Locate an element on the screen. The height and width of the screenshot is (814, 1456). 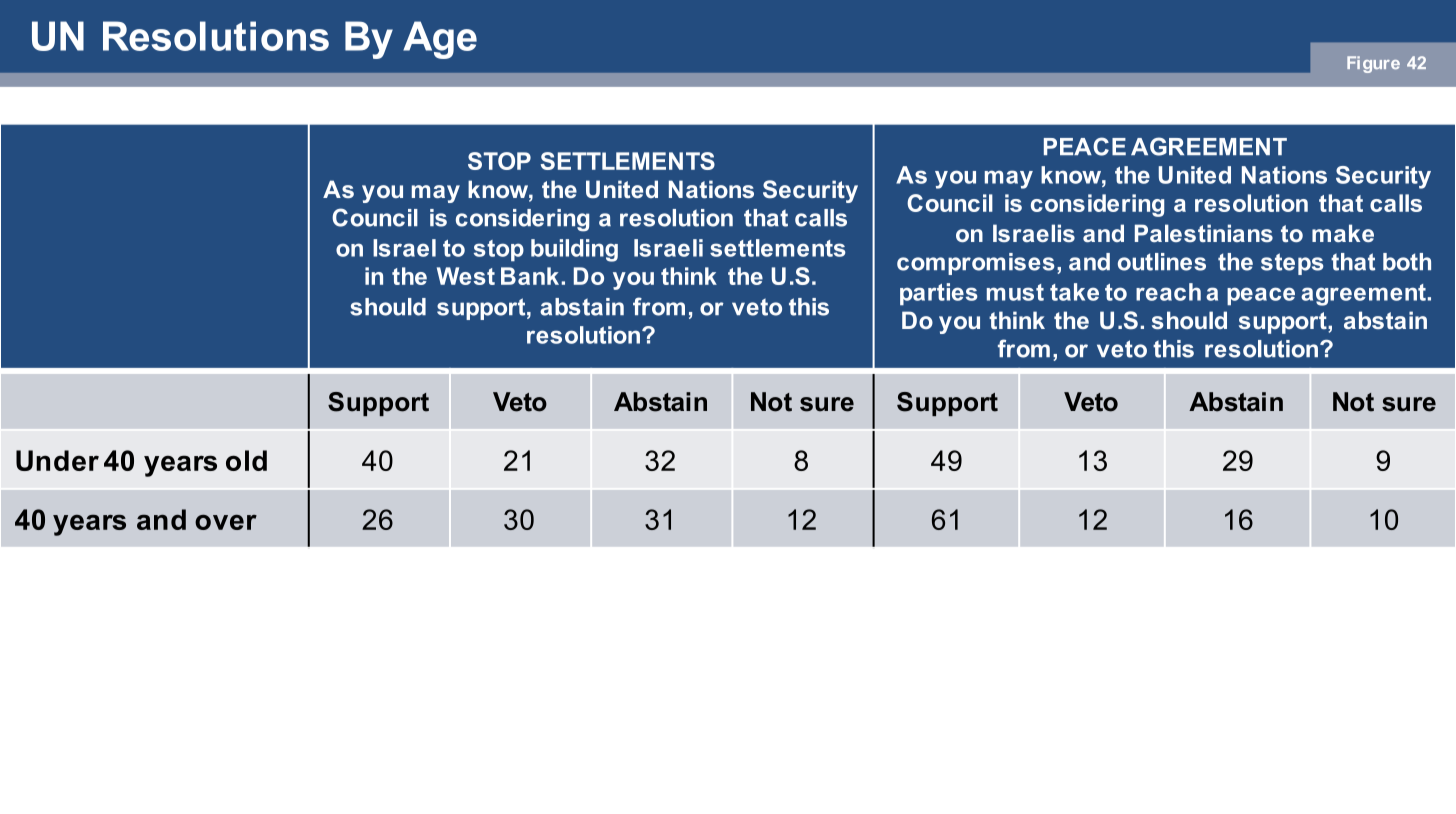
Figure is located at coordinates (1373, 64).
